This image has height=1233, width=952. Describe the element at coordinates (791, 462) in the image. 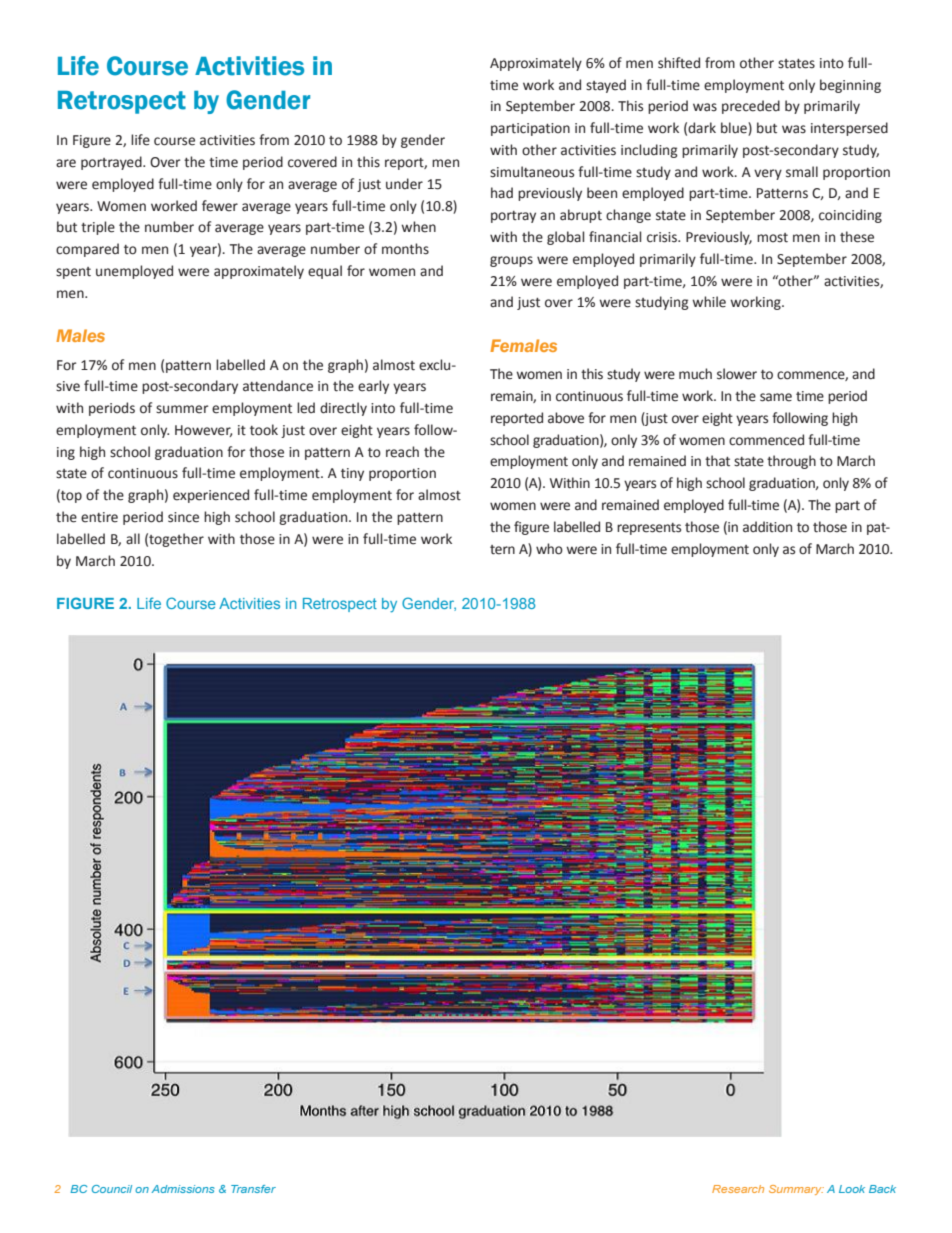

I see `through` at that location.
